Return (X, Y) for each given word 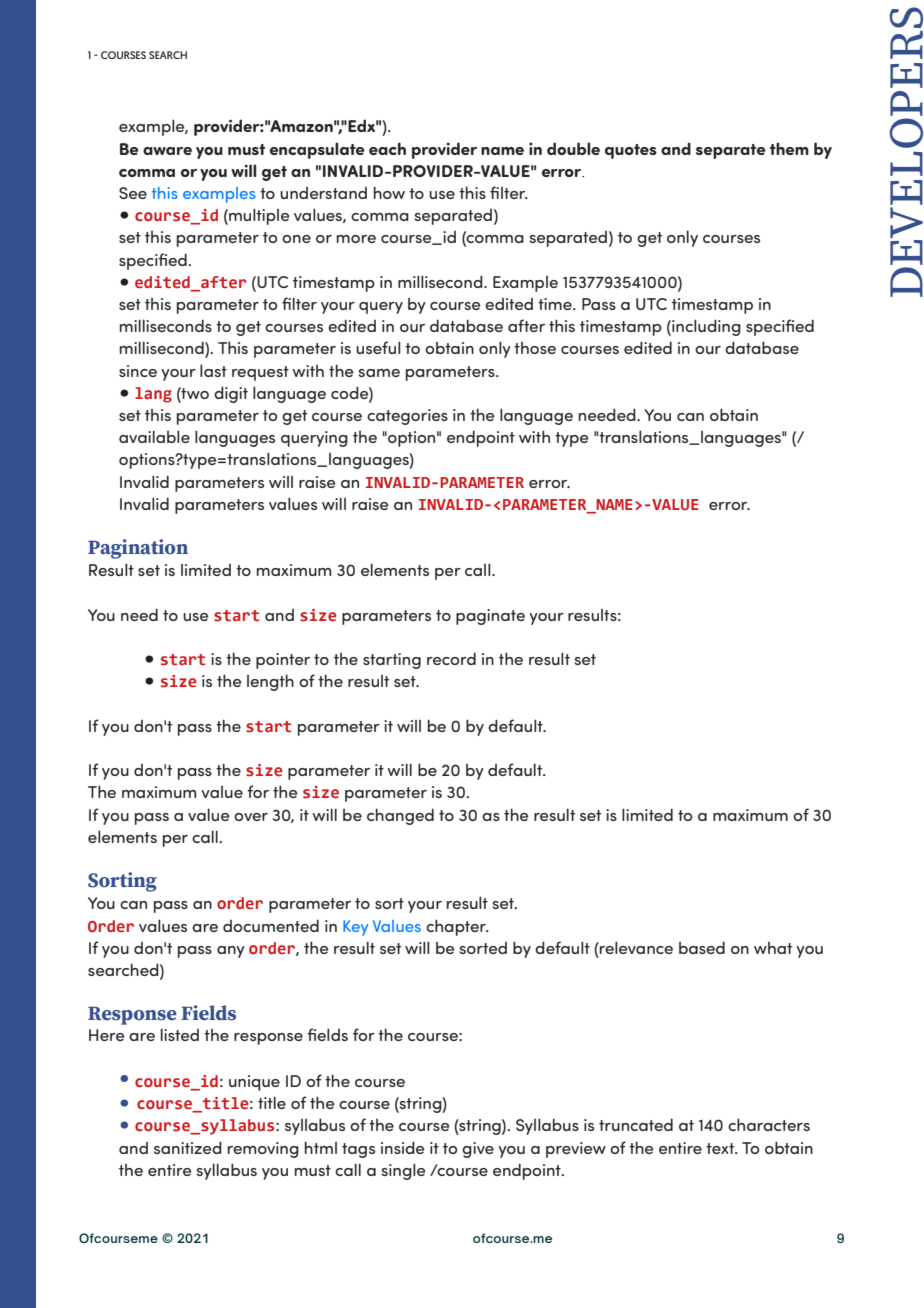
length (270, 682)
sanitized (188, 1147)
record (451, 658)
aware (167, 151)
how (389, 192)
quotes (631, 151)
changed (400, 816)
